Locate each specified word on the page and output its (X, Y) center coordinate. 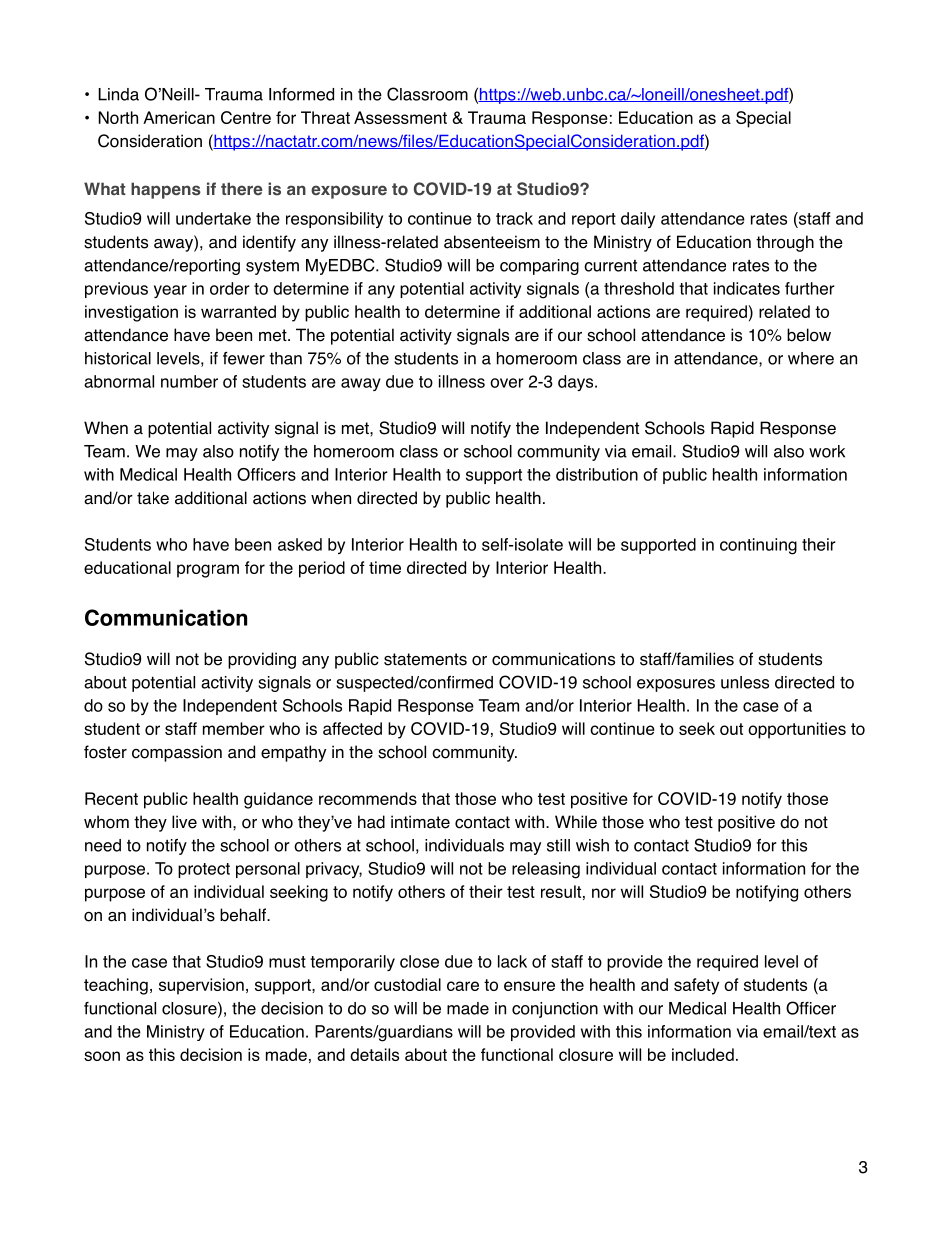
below (809, 335)
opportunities (797, 730)
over (507, 383)
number (189, 381)
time (385, 567)
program (208, 571)
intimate (420, 822)
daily (638, 220)
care (463, 986)
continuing (758, 546)
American (179, 117)
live (184, 822)
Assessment (400, 117)
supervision (201, 986)
